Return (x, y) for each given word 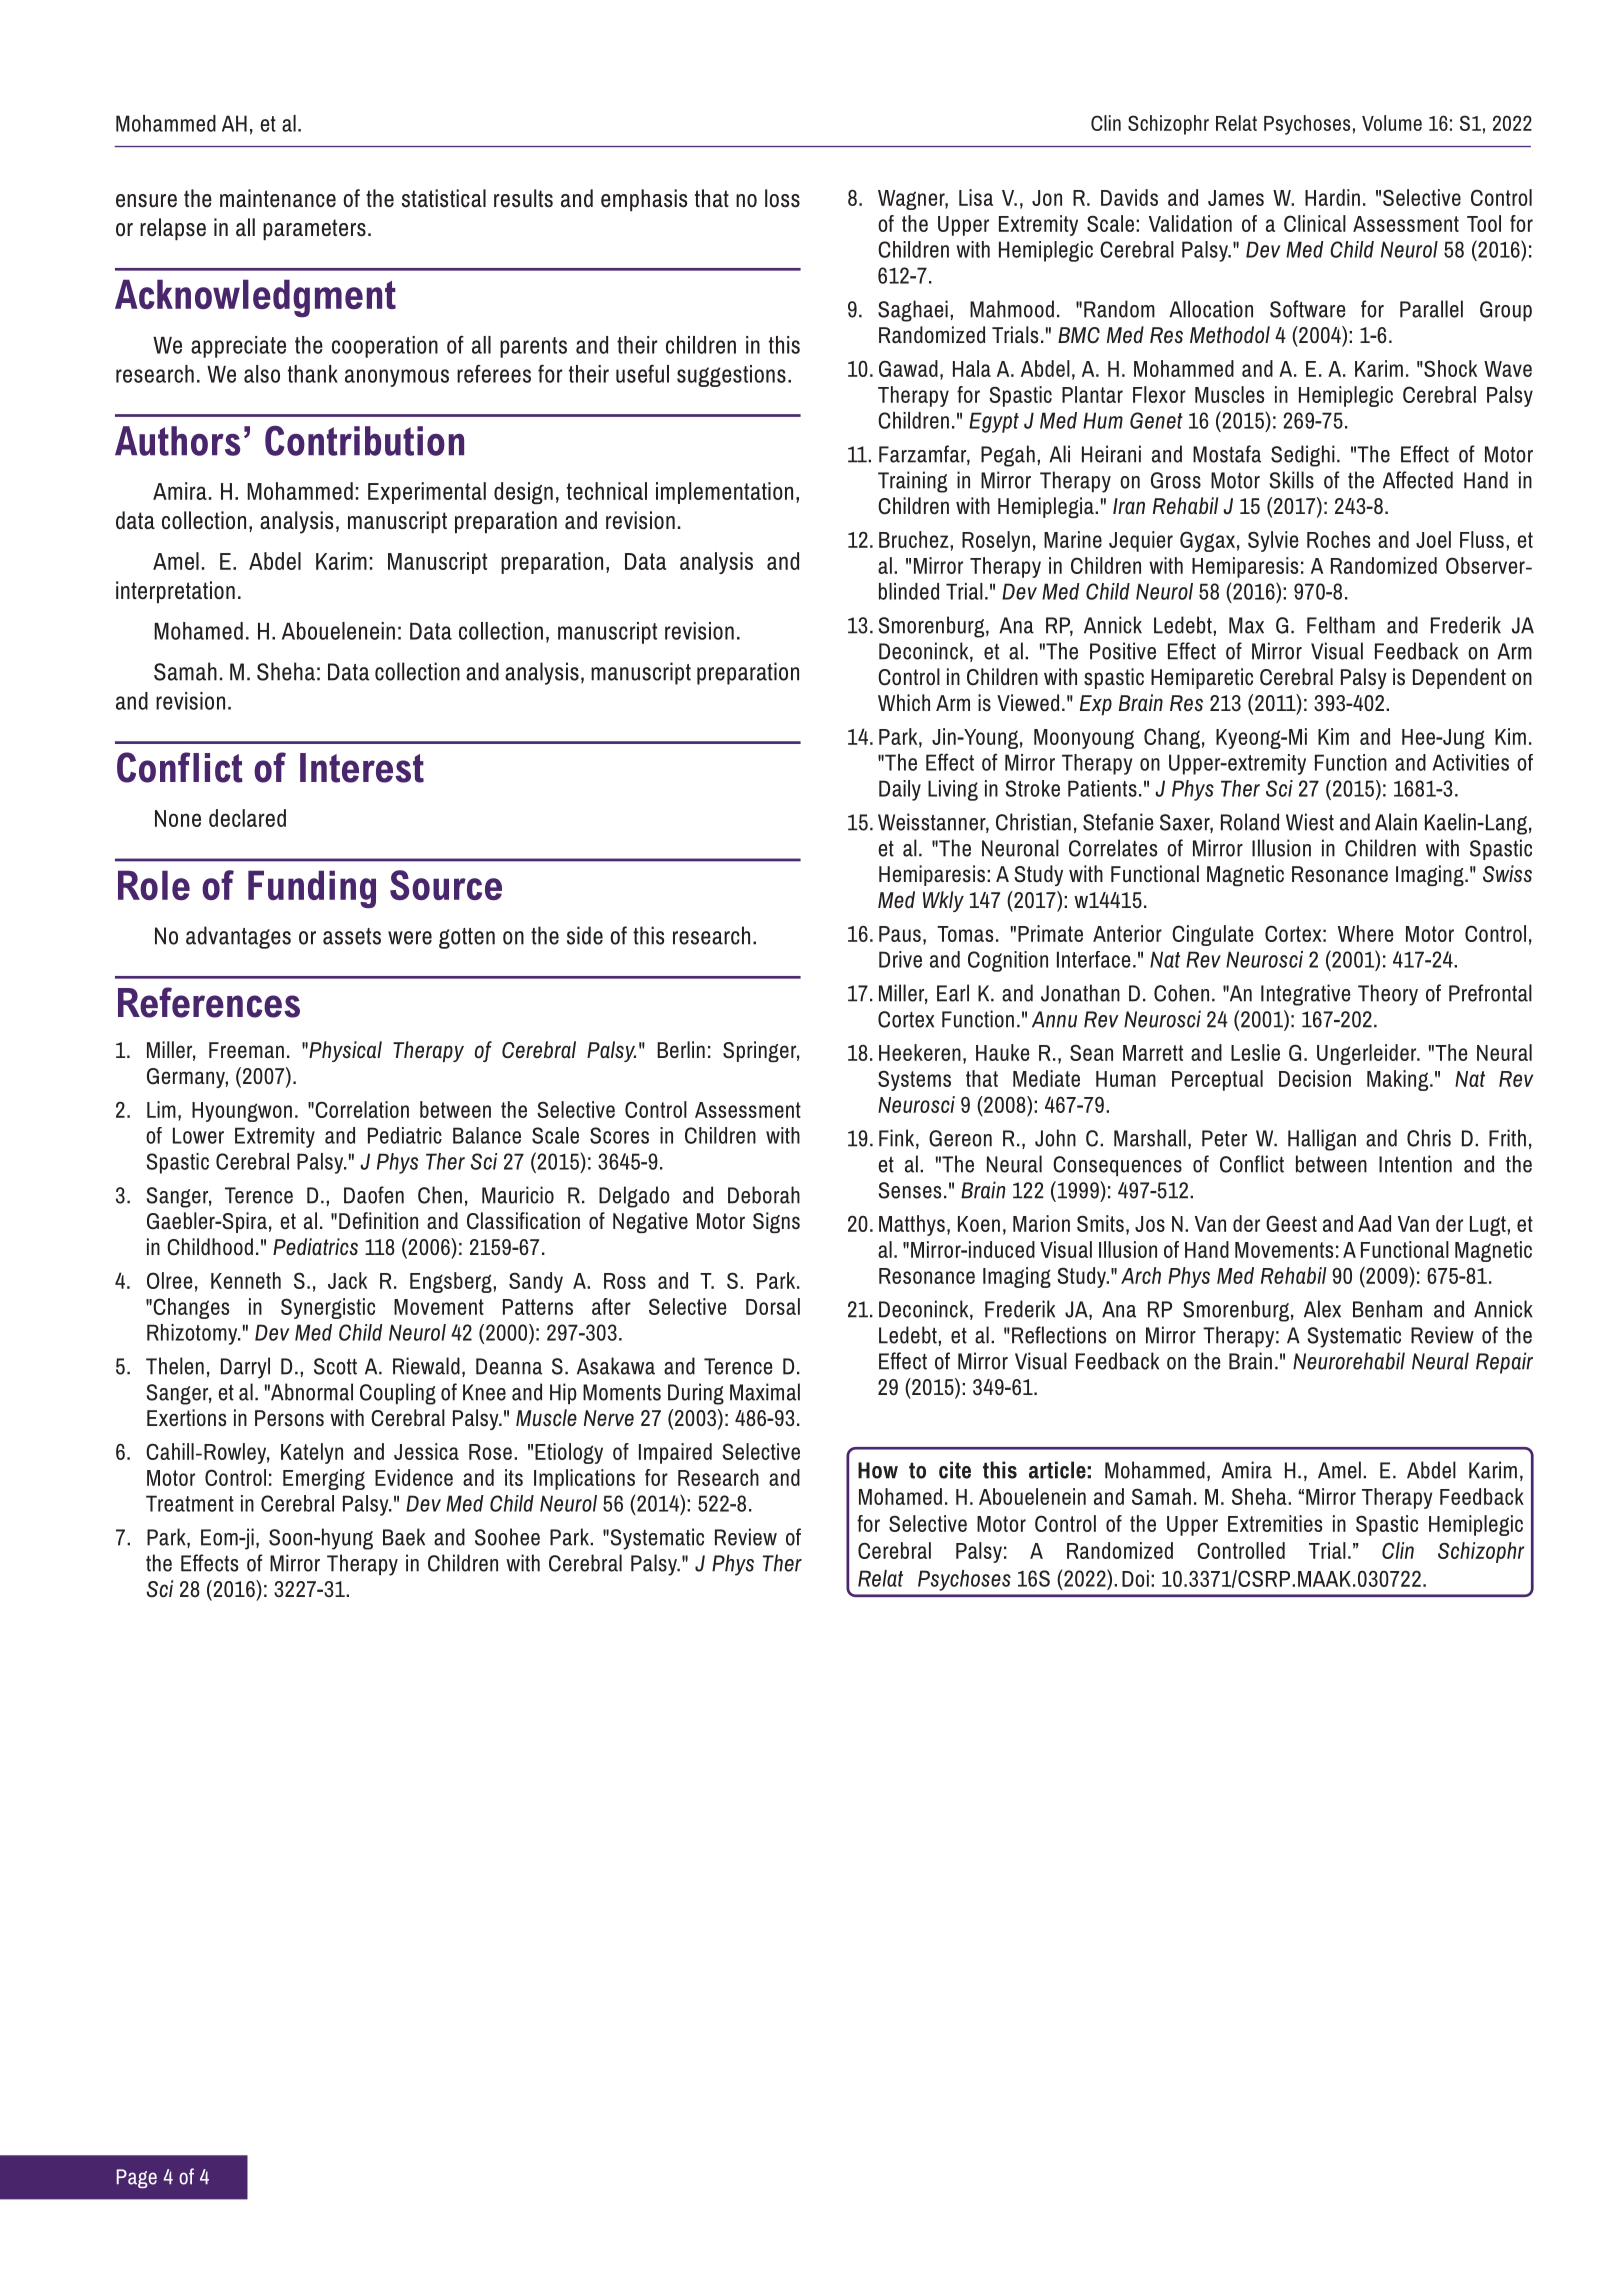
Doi (1135, 1578)
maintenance (278, 198)
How (878, 1470)
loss (782, 198)
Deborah (764, 1195)
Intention (1415, 1164)
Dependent (1459, 678)
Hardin (1332, 197)
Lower (198, 1135)
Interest (362, 768)
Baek (404, 1537)
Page (137, 2178)
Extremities (1275, 1523)
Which (904, 702)
